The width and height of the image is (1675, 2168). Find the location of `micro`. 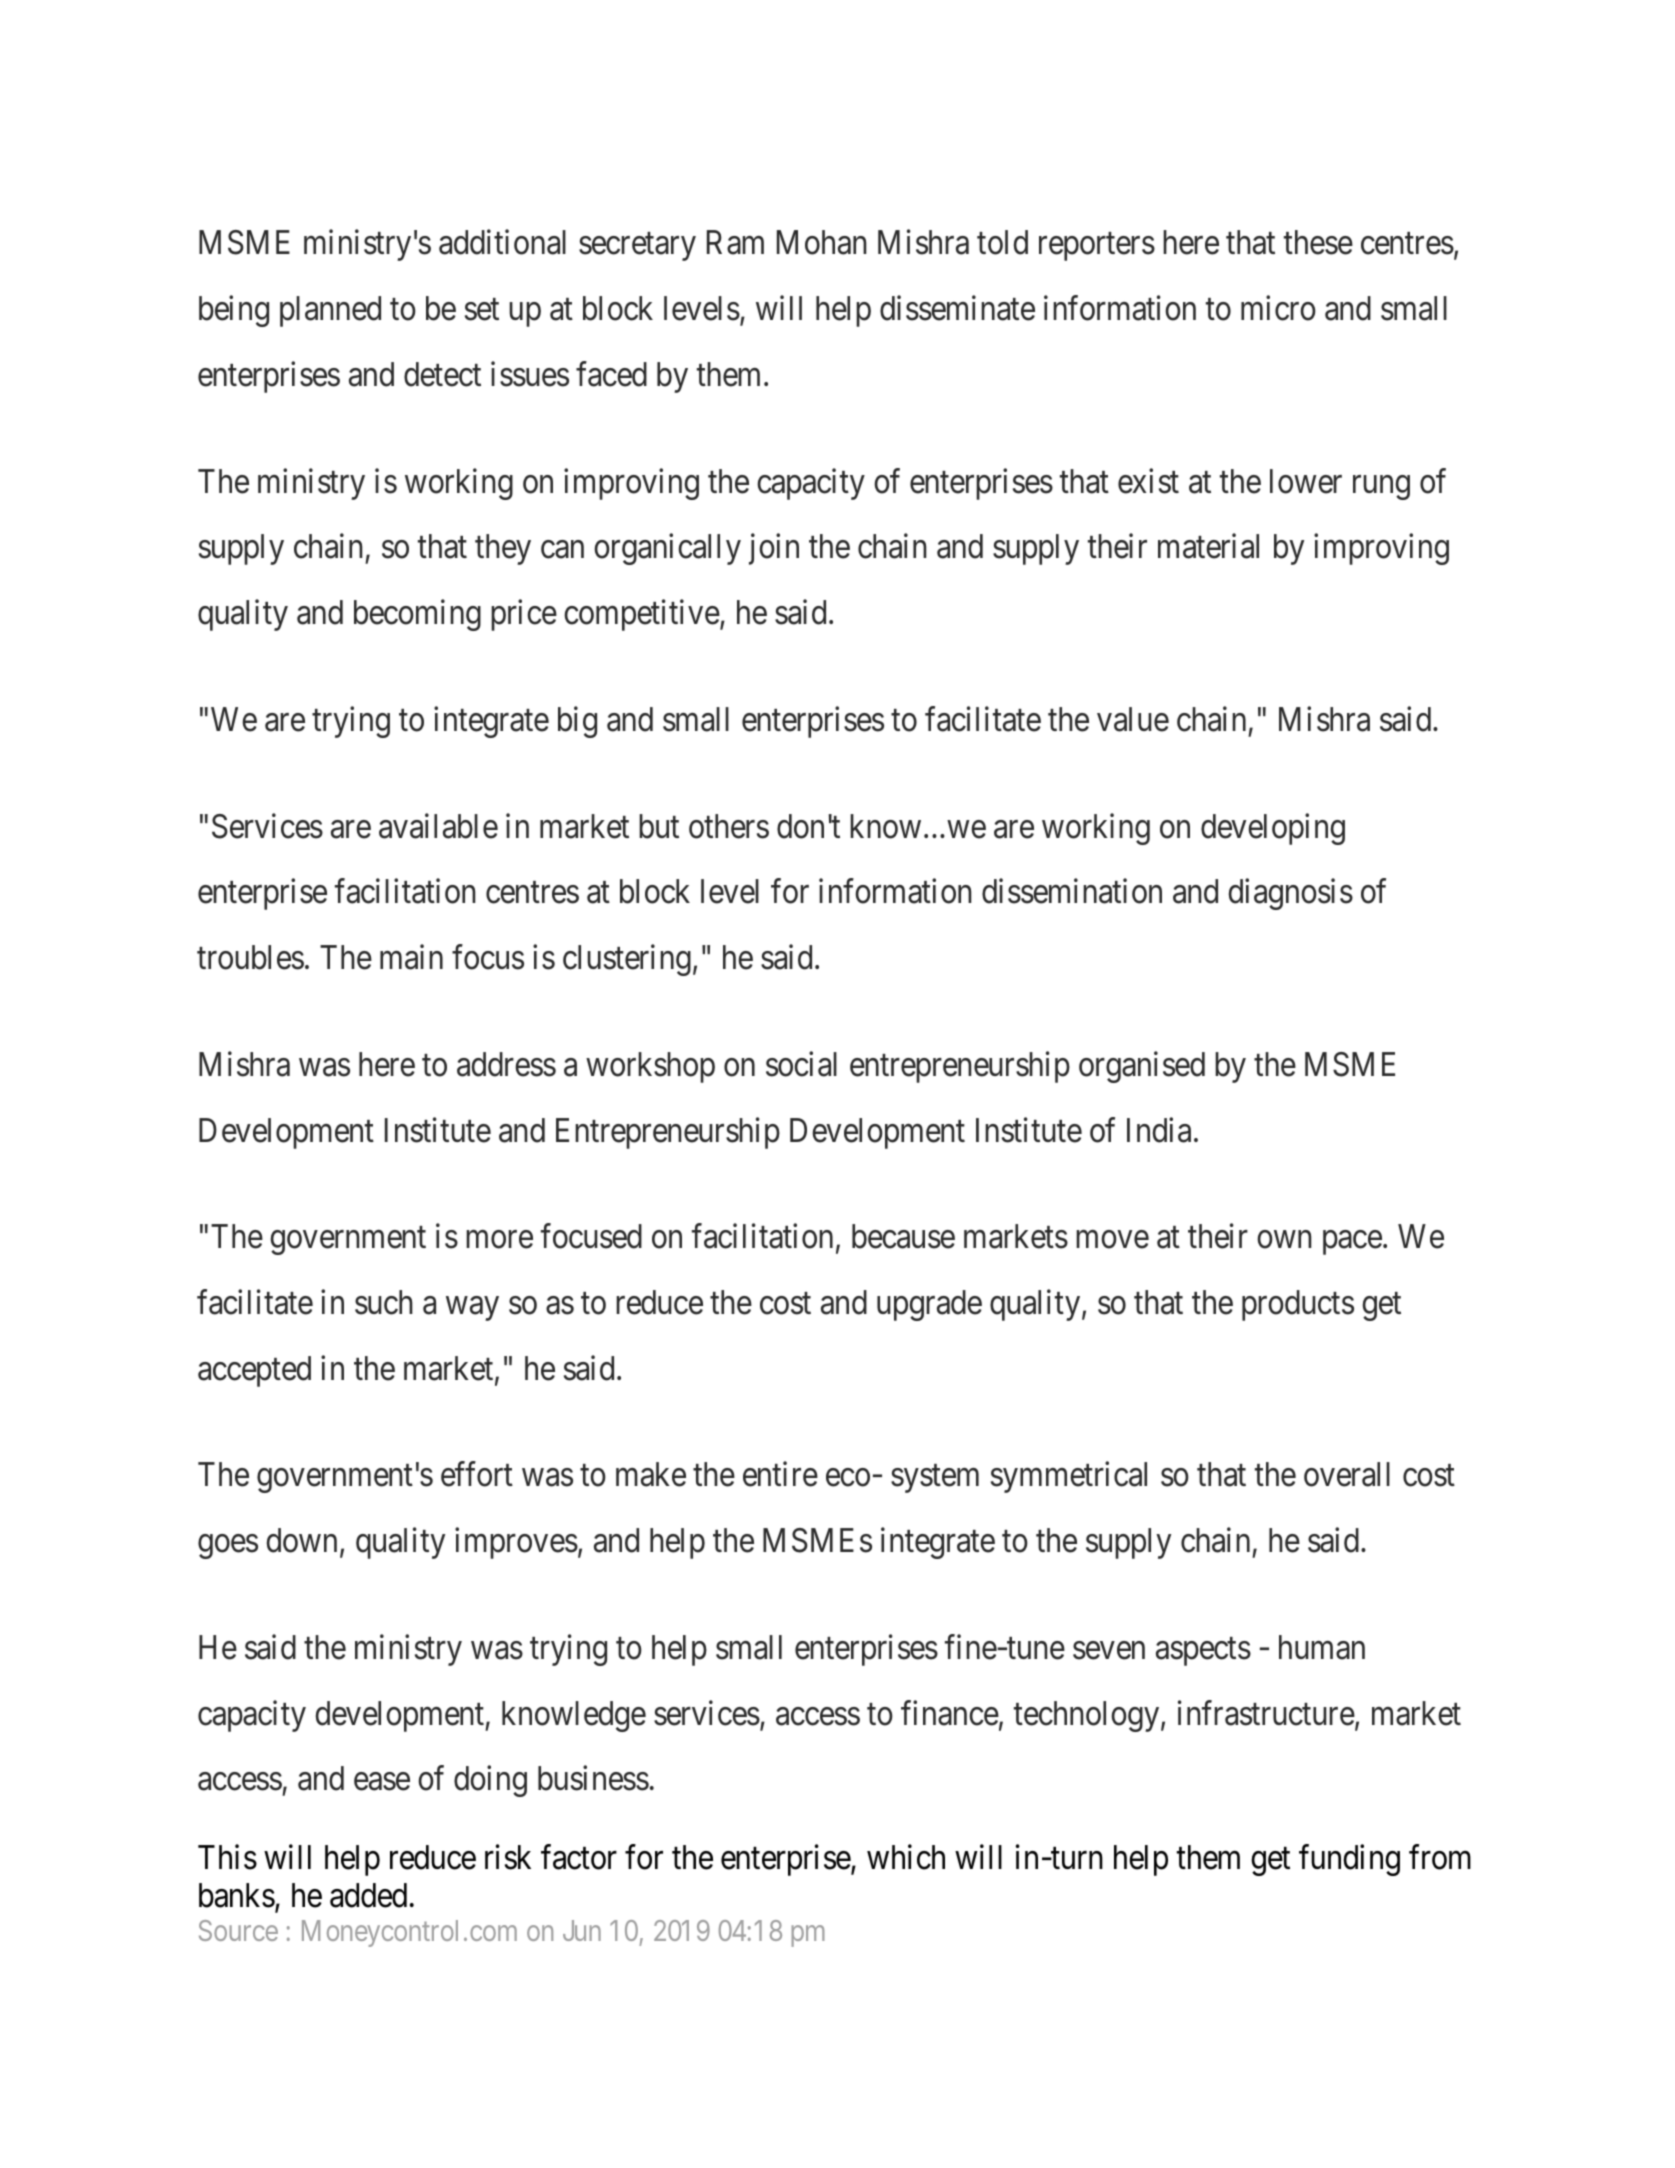

micro is located at coordinates (1278, 308).
